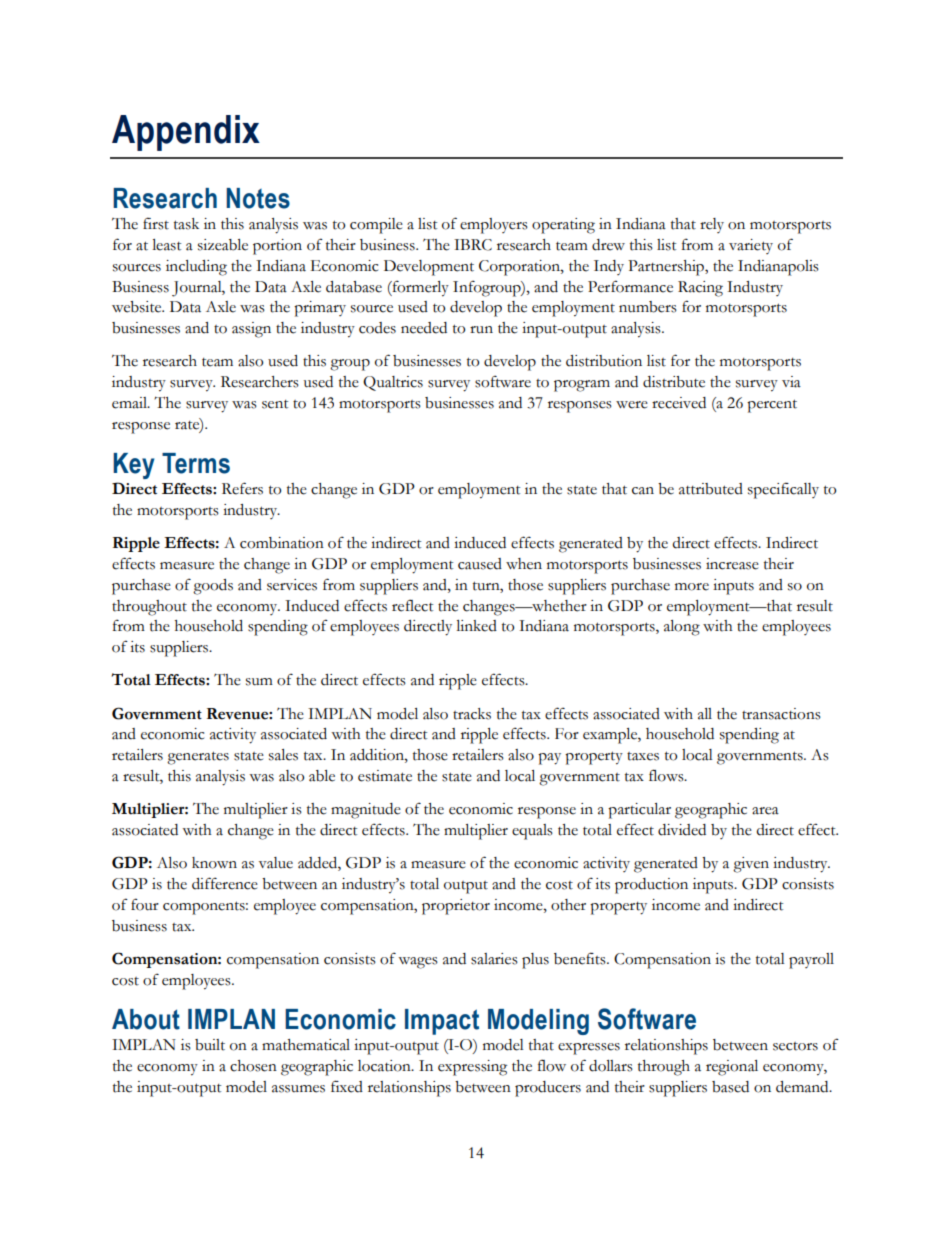 The image size is (952, 1233). Describe the element at coordinates (210, 1045) in the screenshot. I see `built` at that location.
